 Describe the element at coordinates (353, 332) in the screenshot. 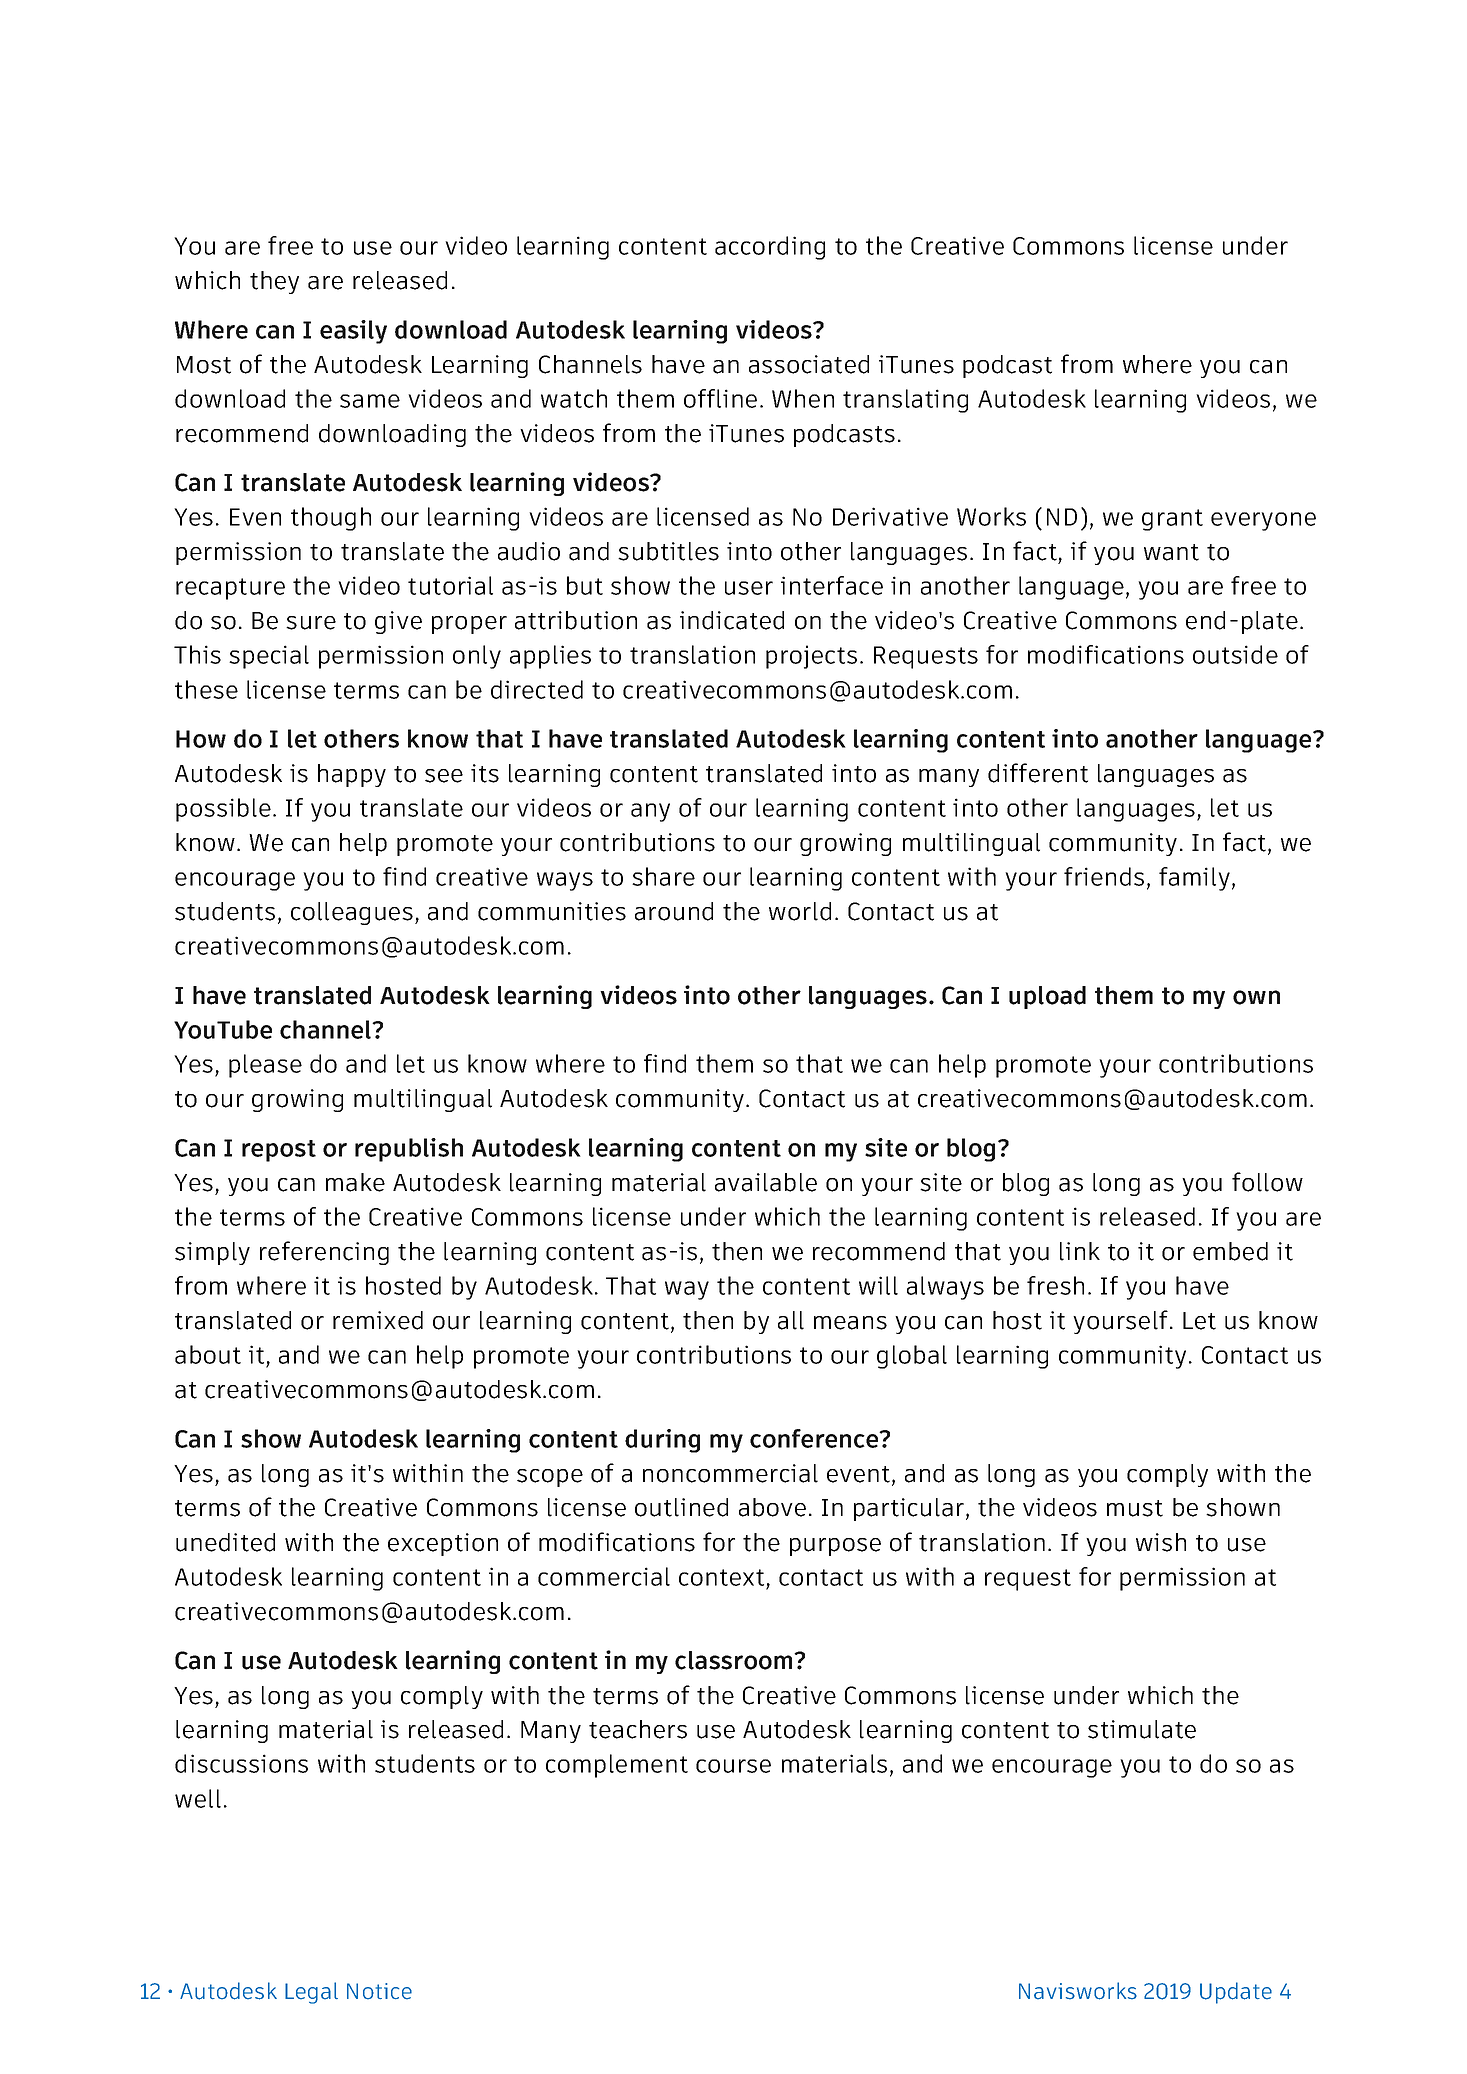

I see `easily` at that location.
